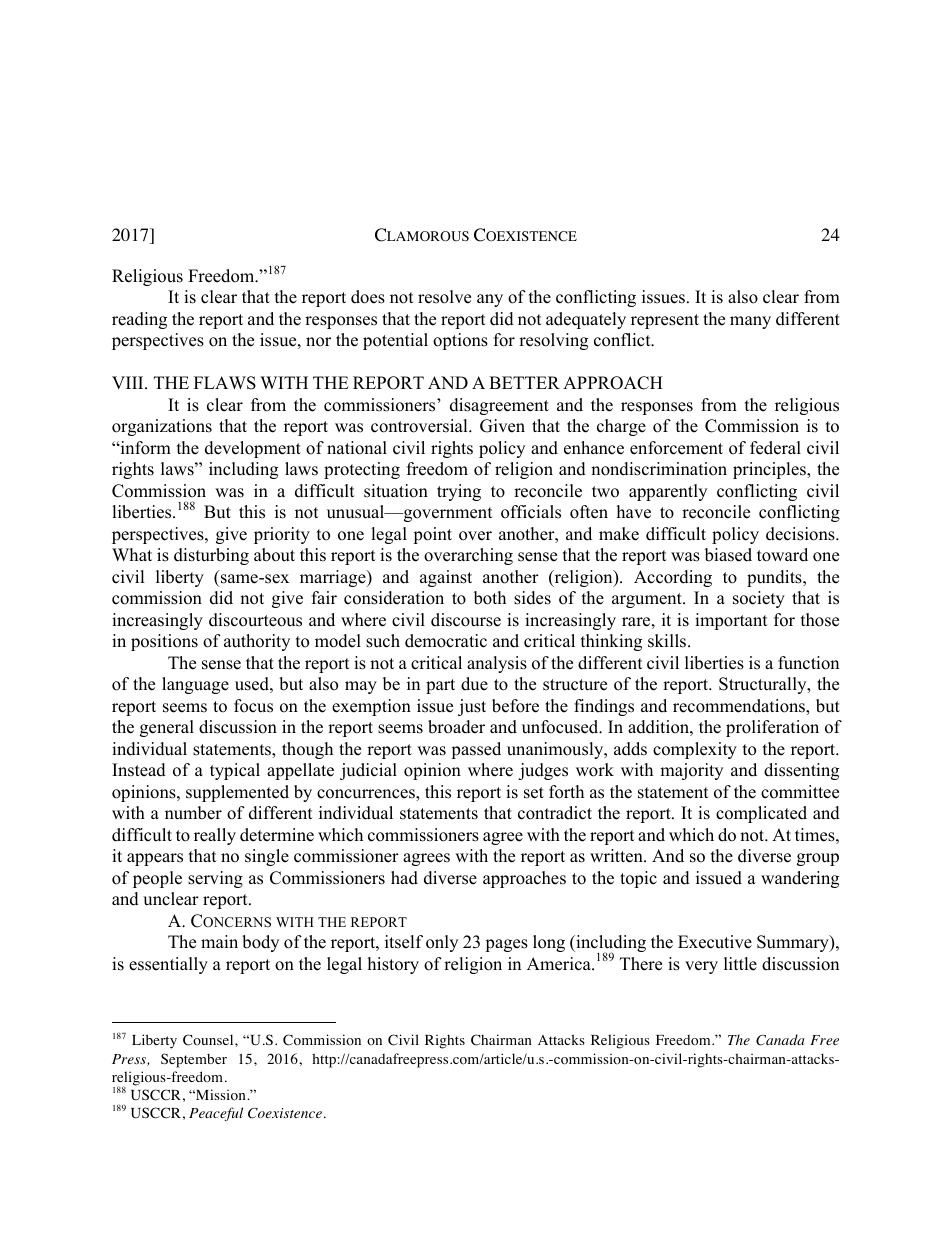 Image resolution: width=952 pixels, height=1233 pixels. What do you see at coordinates (701, 967) in the page?
I see `very` at bounding box center [701, 967].
